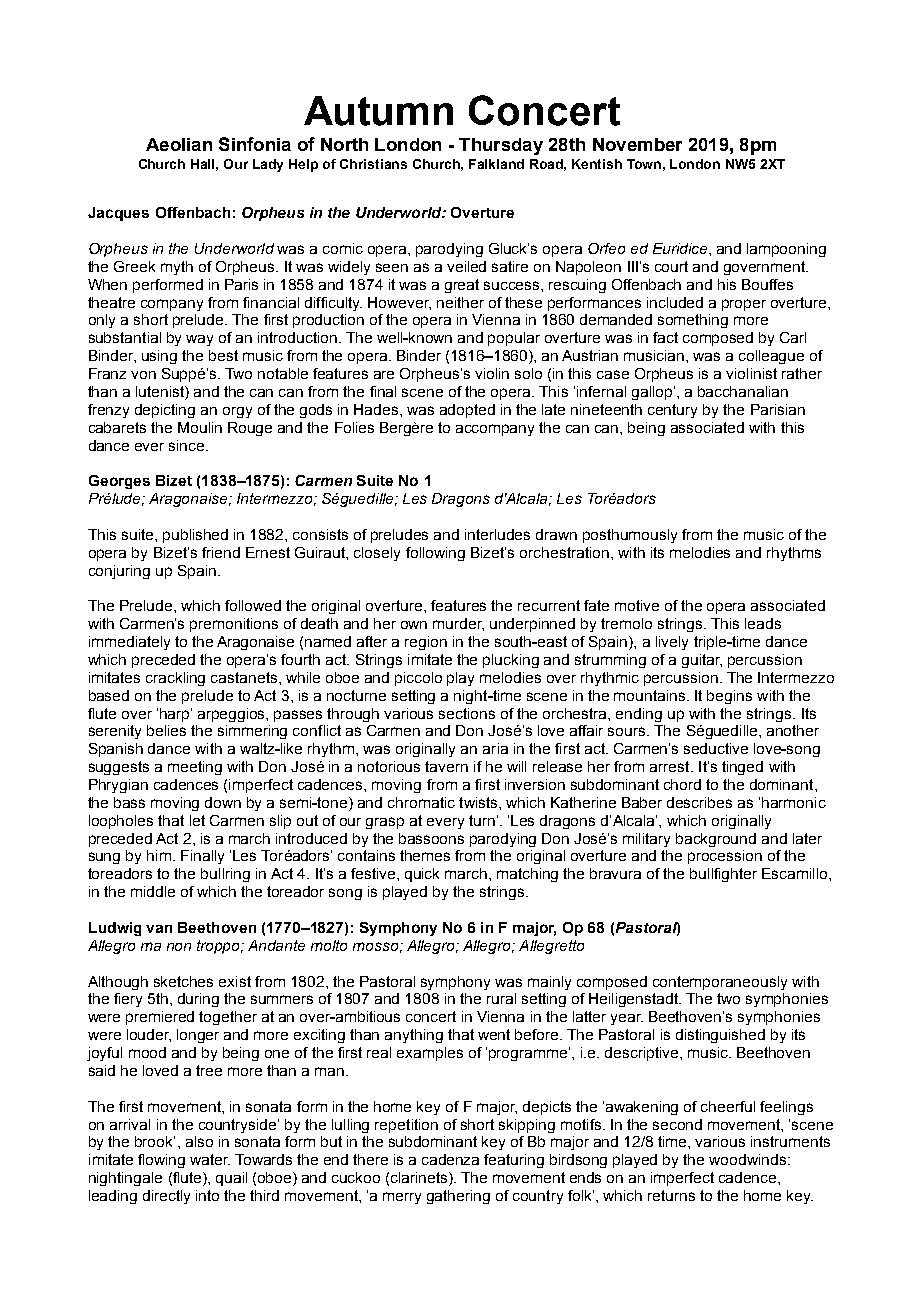  What do you see at coordinates (161, 1161) in the image?
I see `flowing` at bounding box center [161, 1161].
